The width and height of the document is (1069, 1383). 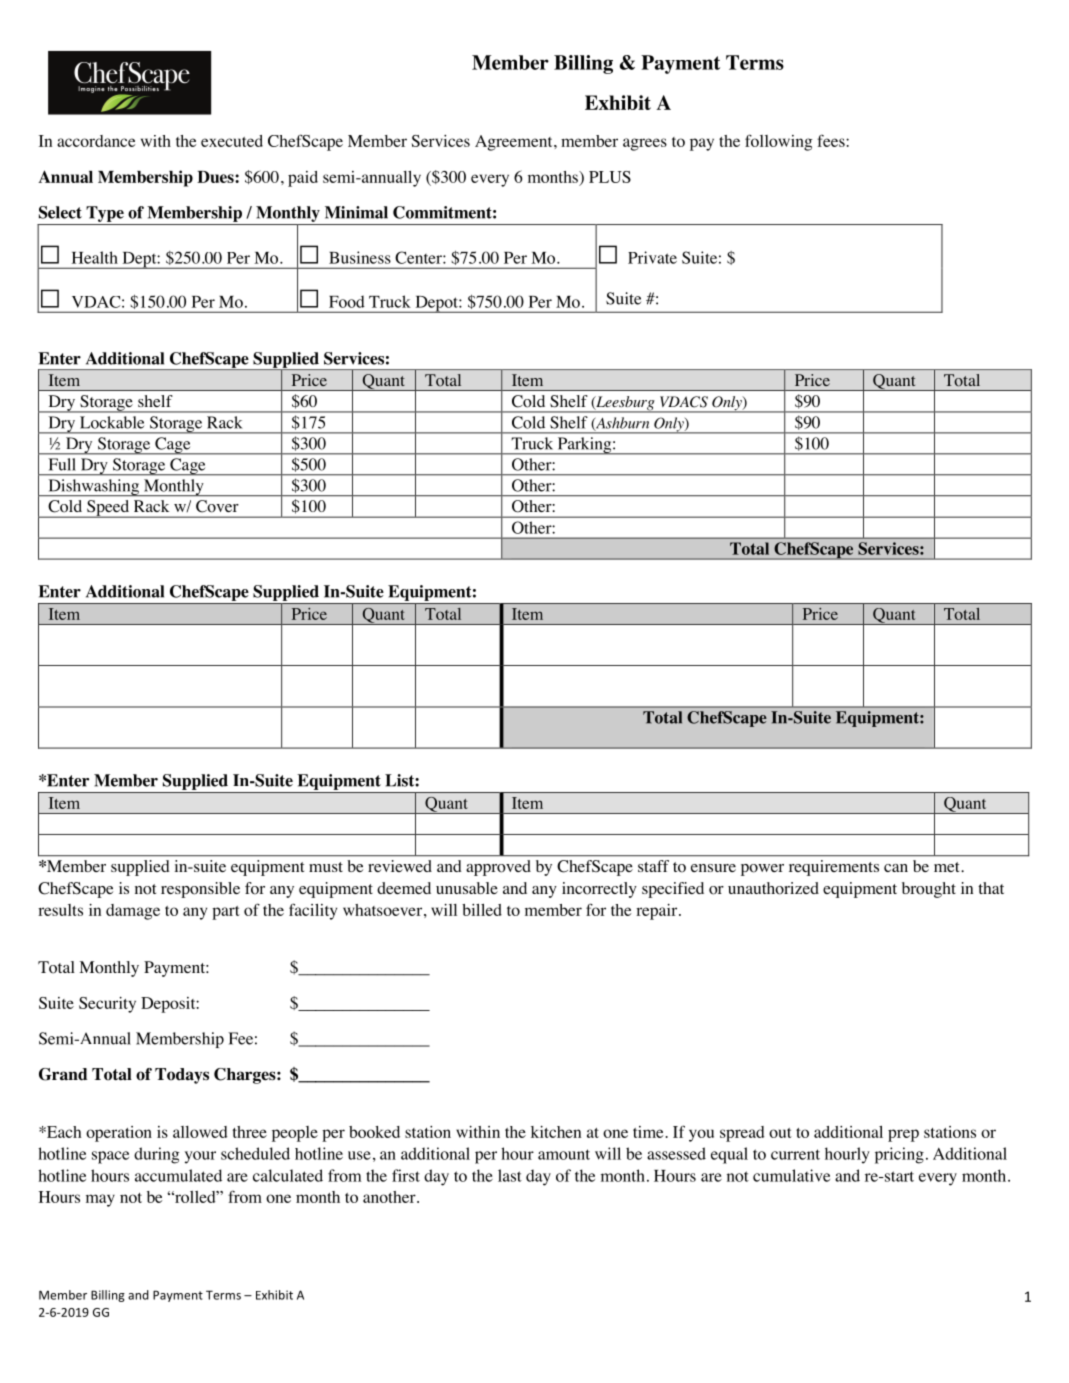 I want to click on can, so click(x=896, y=868).
